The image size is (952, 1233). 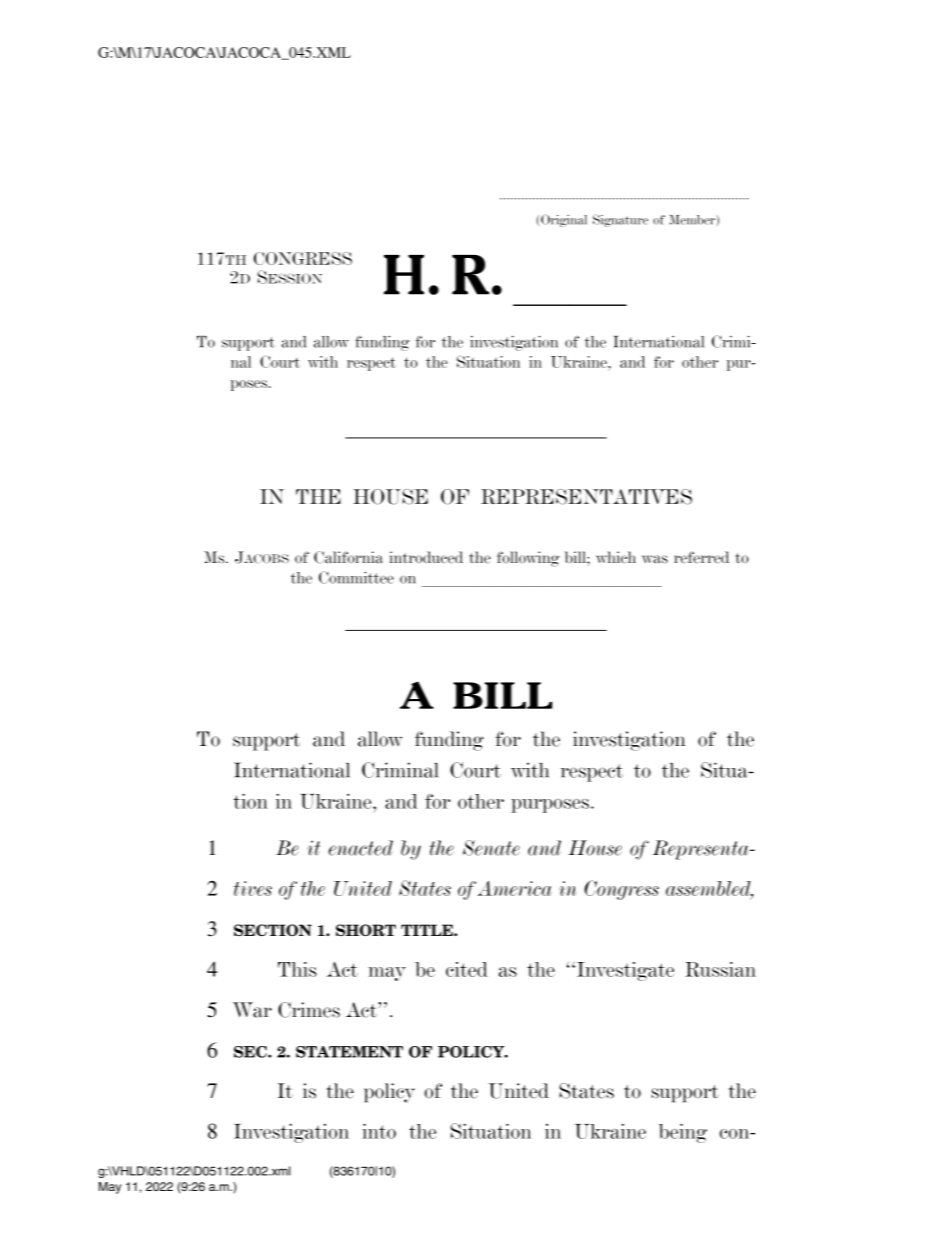 I want to click on enacted, so click(x=361, y=848).
